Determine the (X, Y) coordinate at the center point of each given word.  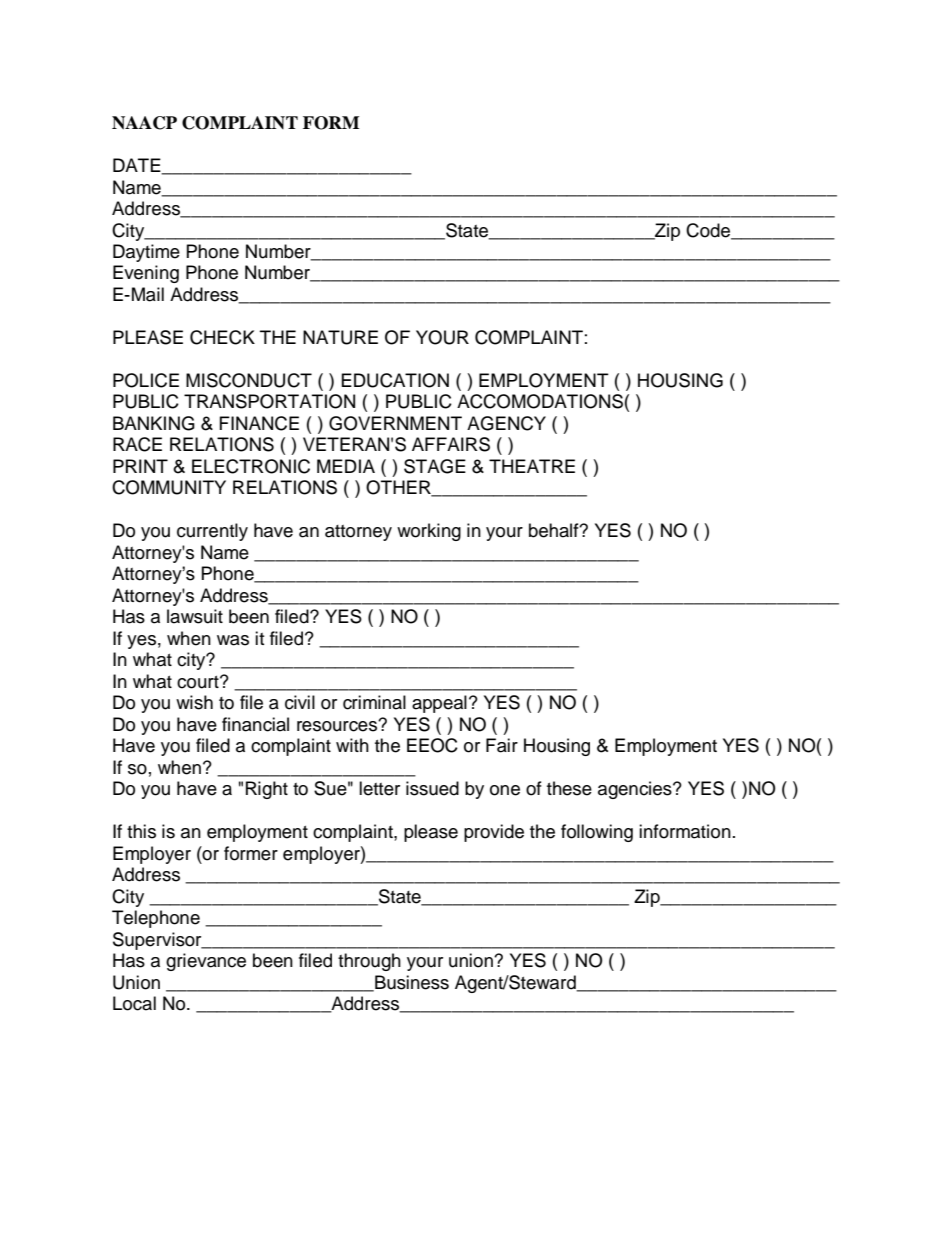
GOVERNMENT (395, 423)
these (569, 788)
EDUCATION (395, 380)
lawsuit (195, 616)
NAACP (144, 123)
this (141, 831)
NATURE (340, 337)
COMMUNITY (169, 487)
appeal (439, 704)
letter (379, 788)
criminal (374, 702)
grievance (206, 962)
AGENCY (506, 423)
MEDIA (346, 466)
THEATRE (532, 466)
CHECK (222, 337)
